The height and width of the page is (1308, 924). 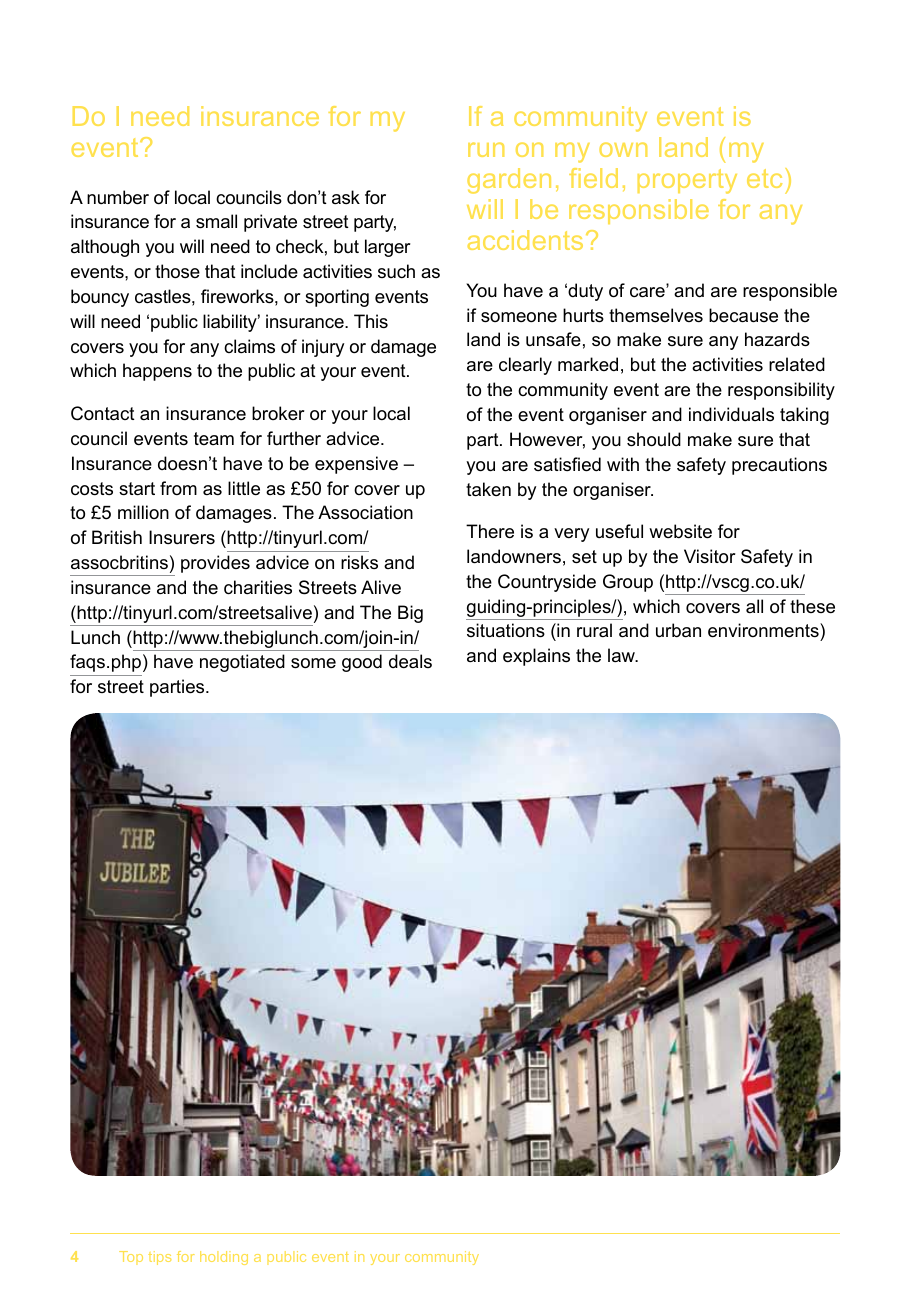 What do you see at coordinates (488, 489) in the page?
I see `taken` at bounding box center [488, 489].
